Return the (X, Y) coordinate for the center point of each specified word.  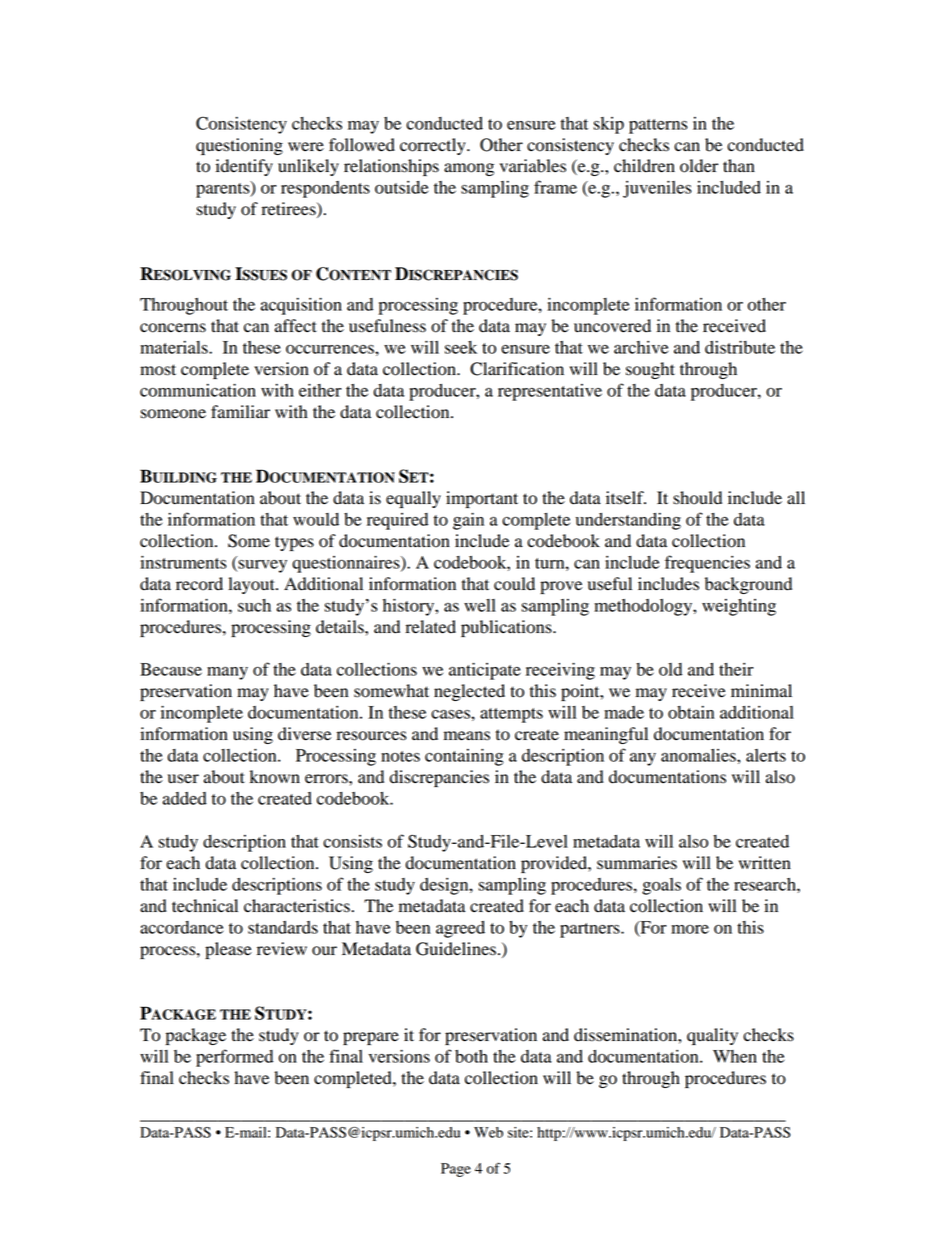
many (227, 673)
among (469, 169)
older (699, 166)
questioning (239, 146)
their (736, 669)
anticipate (485, 671)
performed (234, 1058)
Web (488, 1132)
